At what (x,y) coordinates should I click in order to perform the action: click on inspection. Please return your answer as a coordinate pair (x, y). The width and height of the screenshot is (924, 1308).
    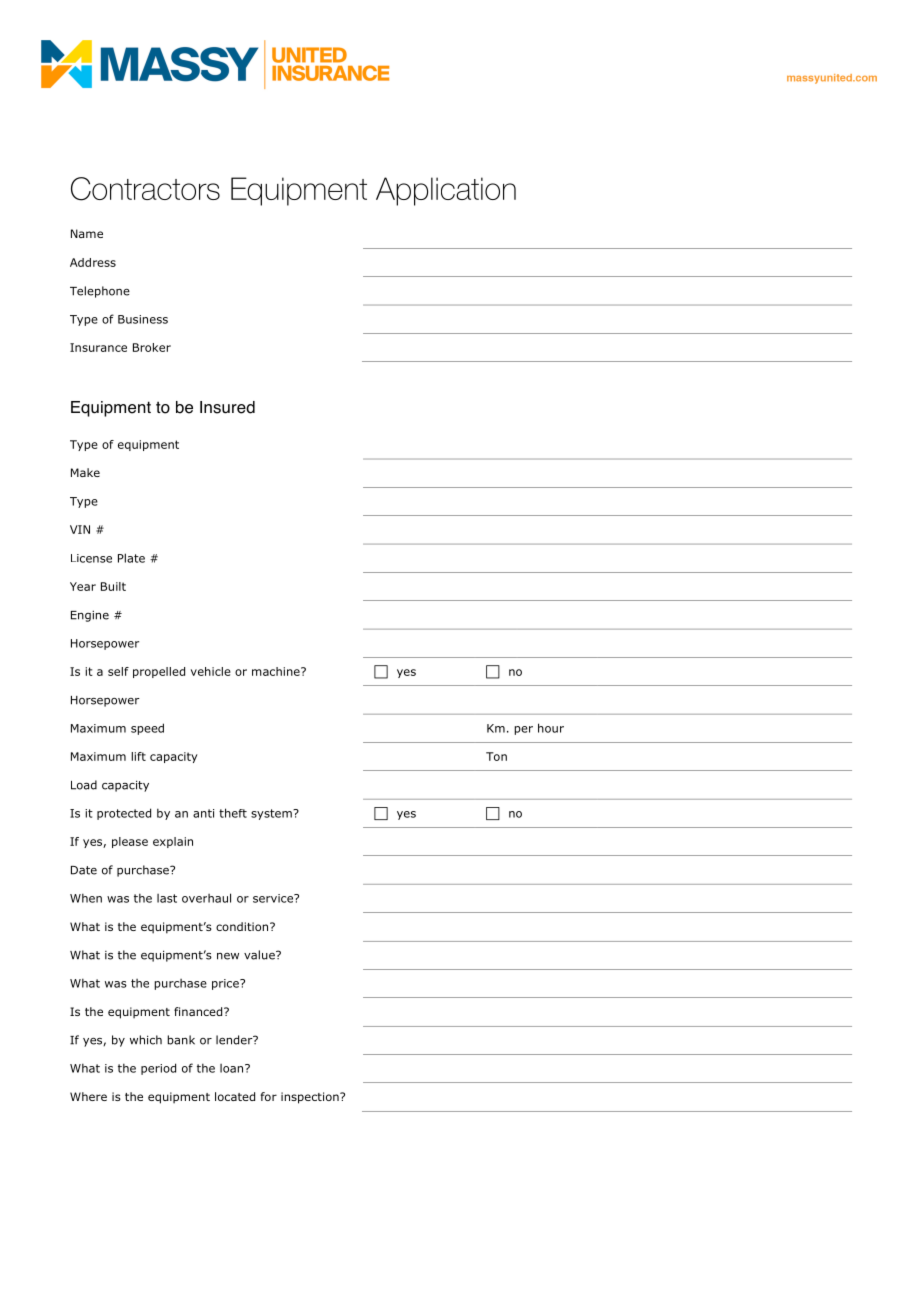
    Looking at the image, I should click on (311, 1098).
